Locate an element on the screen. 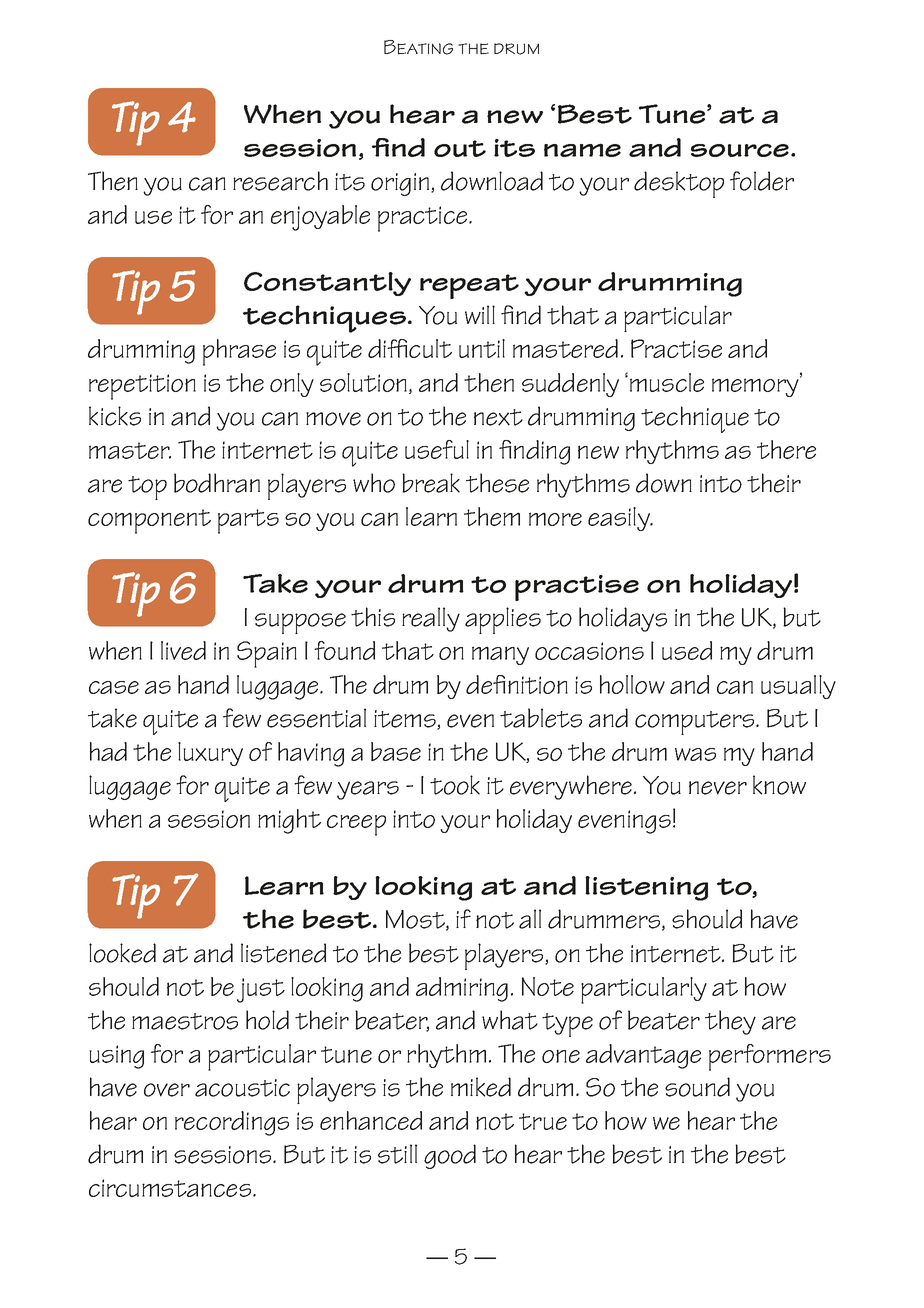 The width and height of the screenshot is (924, 1308). admiring is located at coordinates (462, 989).
